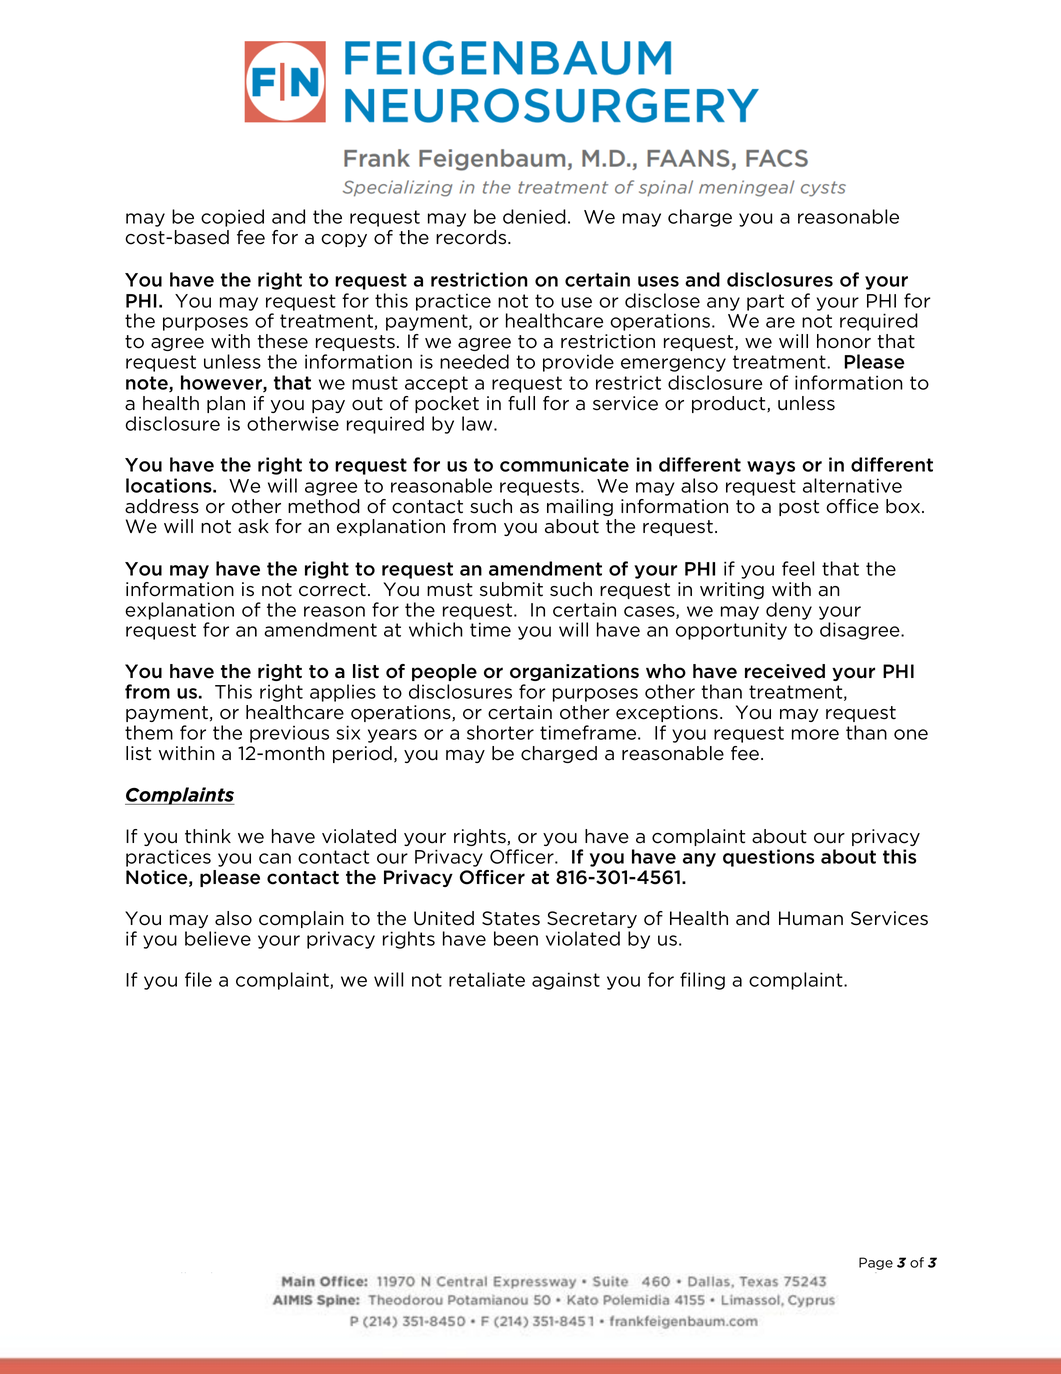 The width and height of the page is (1061, 1374). Describe the element at coordinates (534, 216) in the page. I see `denied` at that location.
